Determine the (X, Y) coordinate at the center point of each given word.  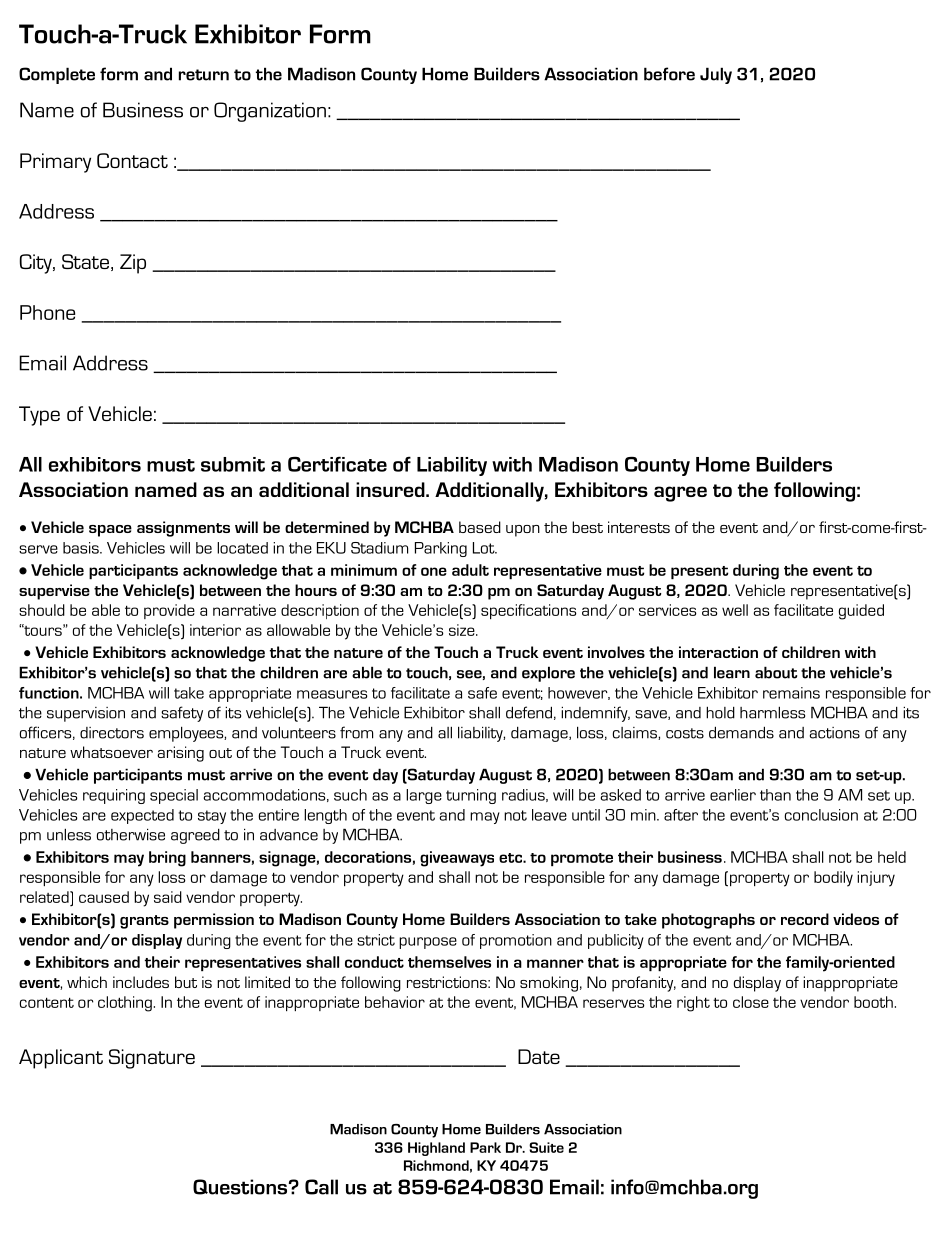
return (204, 75)
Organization (270, 112)
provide (169, 611)
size (463, 630)
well (735, 610)
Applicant (61, 1059)
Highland (436, 1149)
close (751, 1002)
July (716, 75)
